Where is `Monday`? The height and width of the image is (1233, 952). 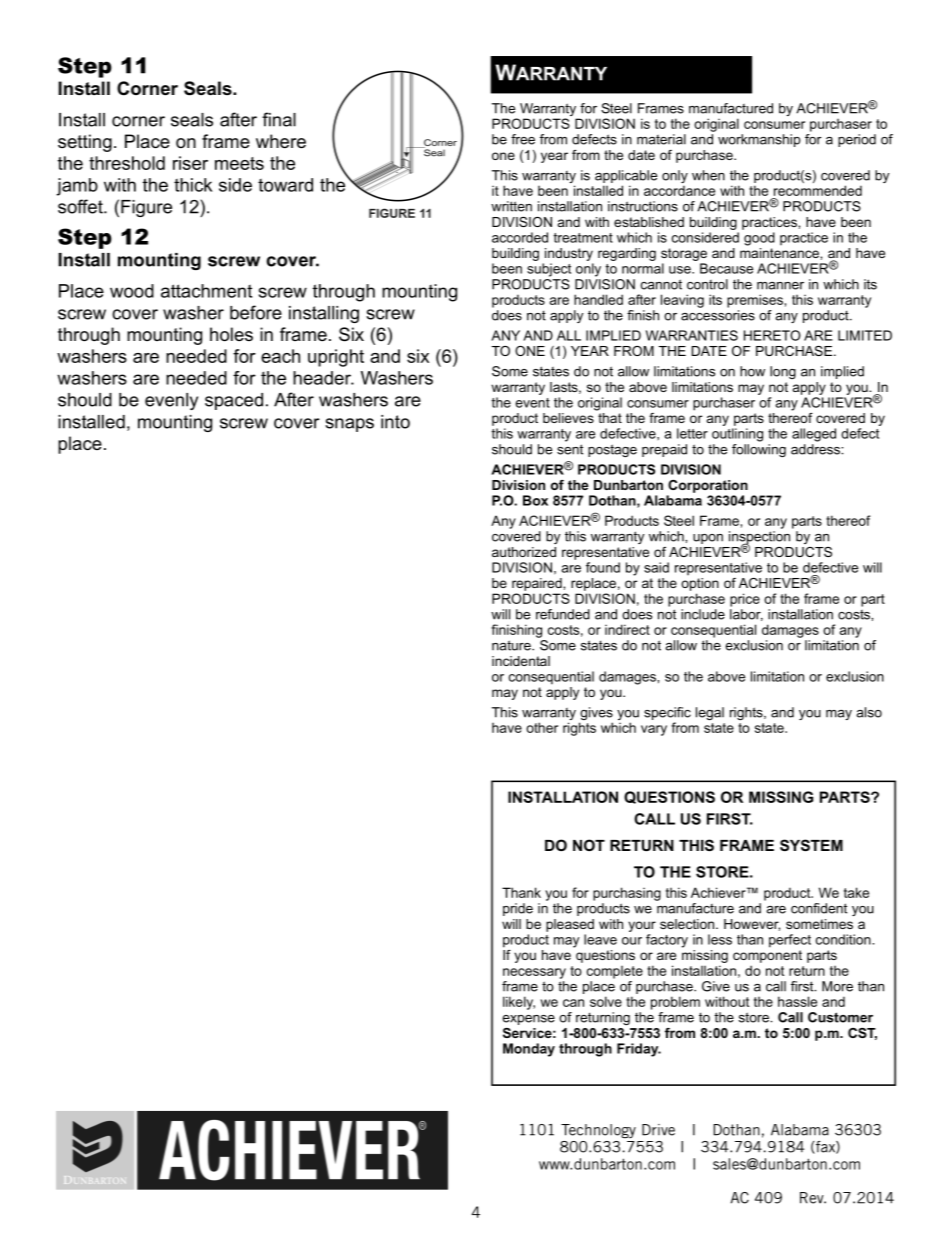 Monday is located at coordinates (529, 1050).
